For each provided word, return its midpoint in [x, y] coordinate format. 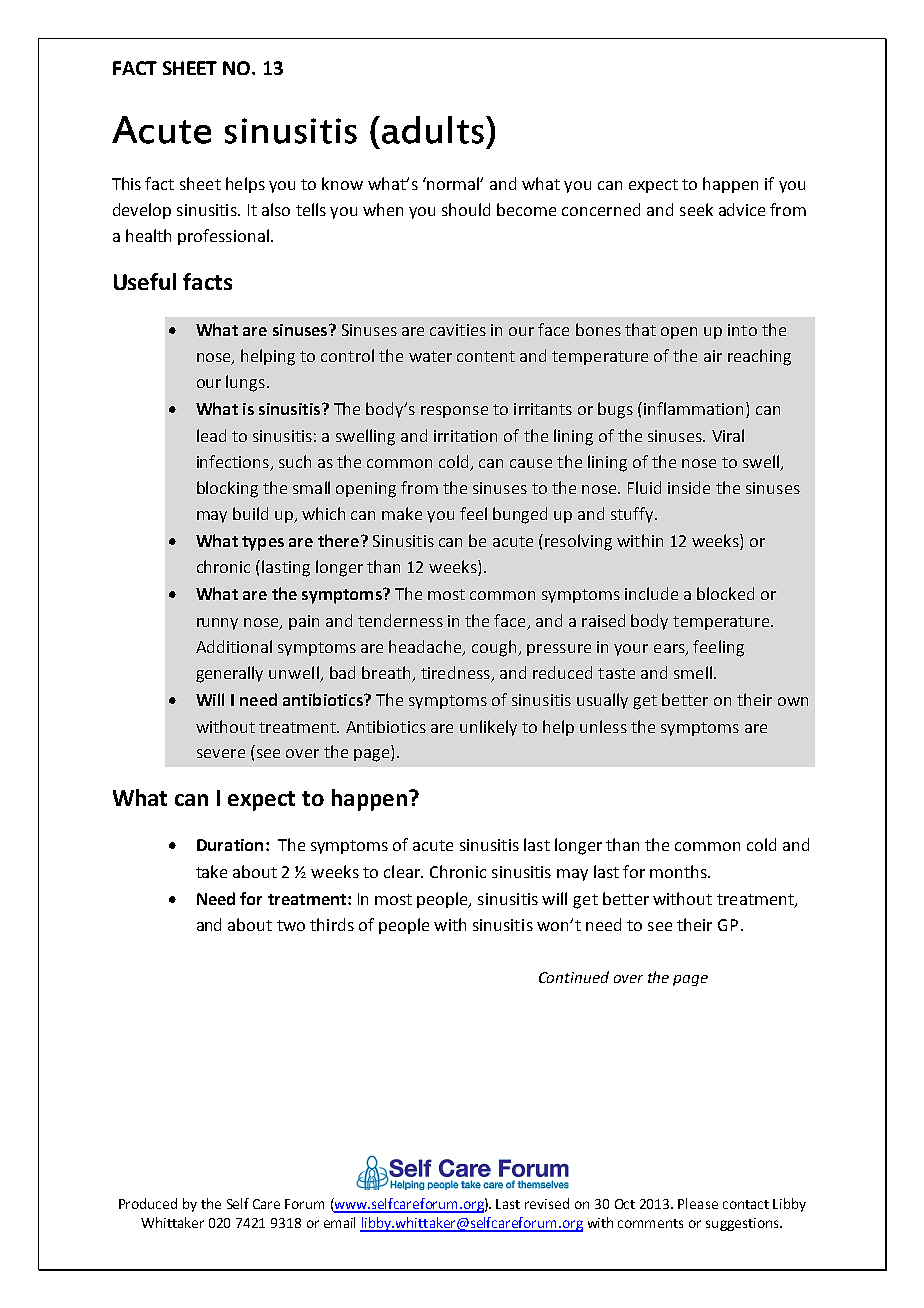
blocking [227, 489]
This [126, 183]
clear [403, 871]
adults [433, 130]
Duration [230, 845]
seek [696, 209]
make [402, 513]
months [679, 871]
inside [689, 487]
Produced [148, 1203]
